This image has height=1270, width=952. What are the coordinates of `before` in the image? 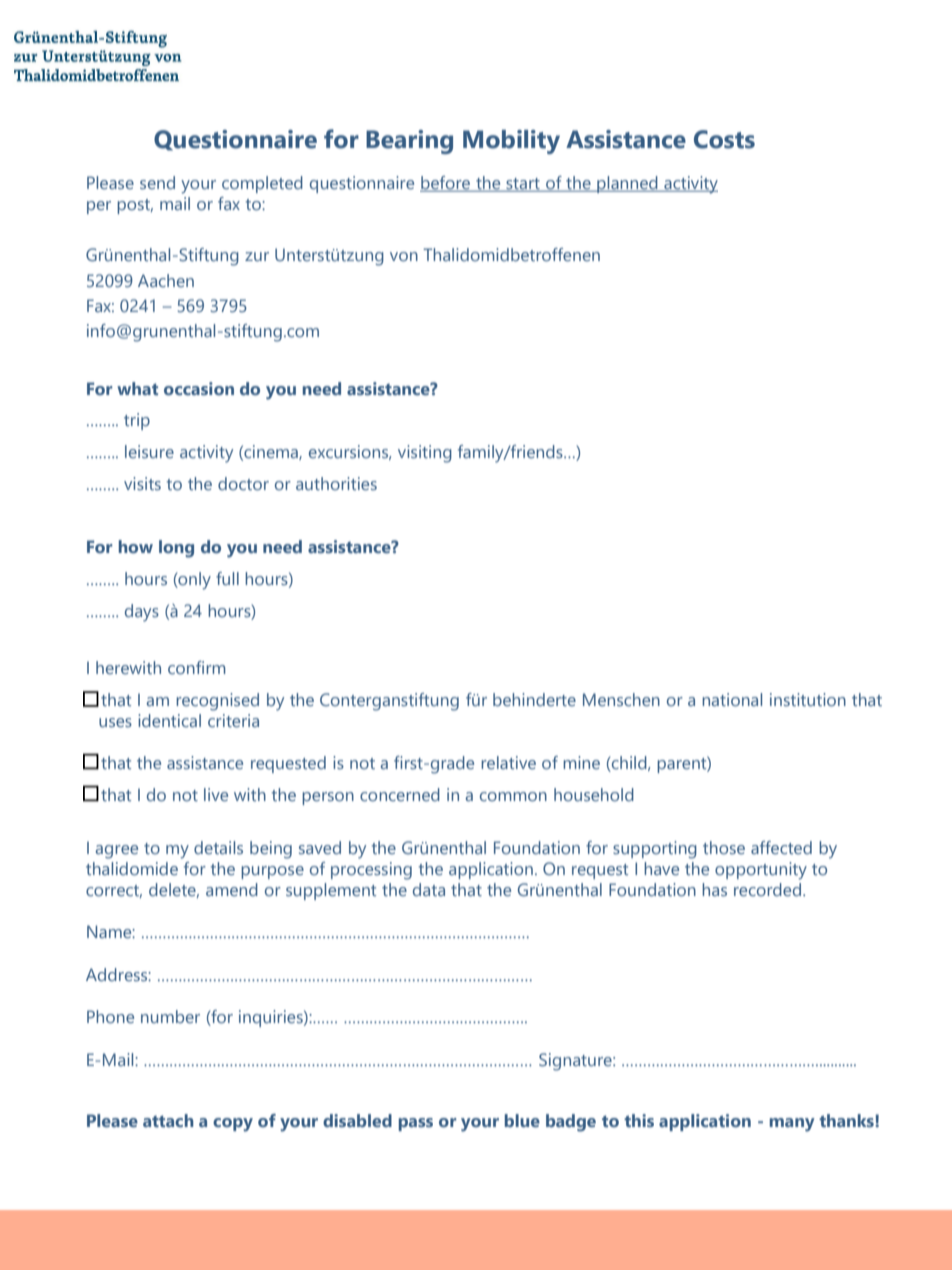 It's located at (446, 184).
